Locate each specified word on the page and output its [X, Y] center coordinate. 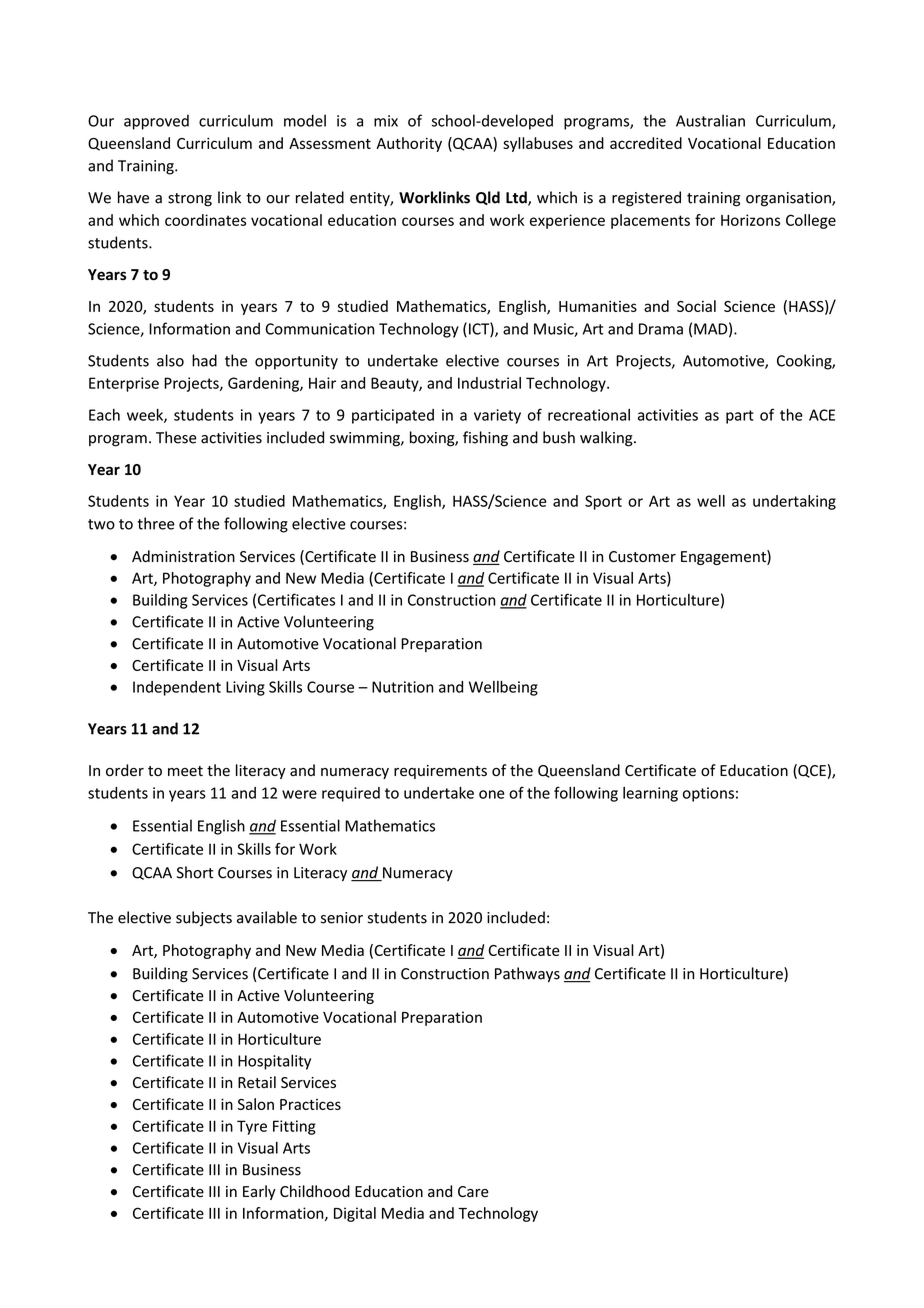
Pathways [527, 974]
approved [156, 122]
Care [473, 1191]
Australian [710, 120]
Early [259, 1192]
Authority [409, 144]
